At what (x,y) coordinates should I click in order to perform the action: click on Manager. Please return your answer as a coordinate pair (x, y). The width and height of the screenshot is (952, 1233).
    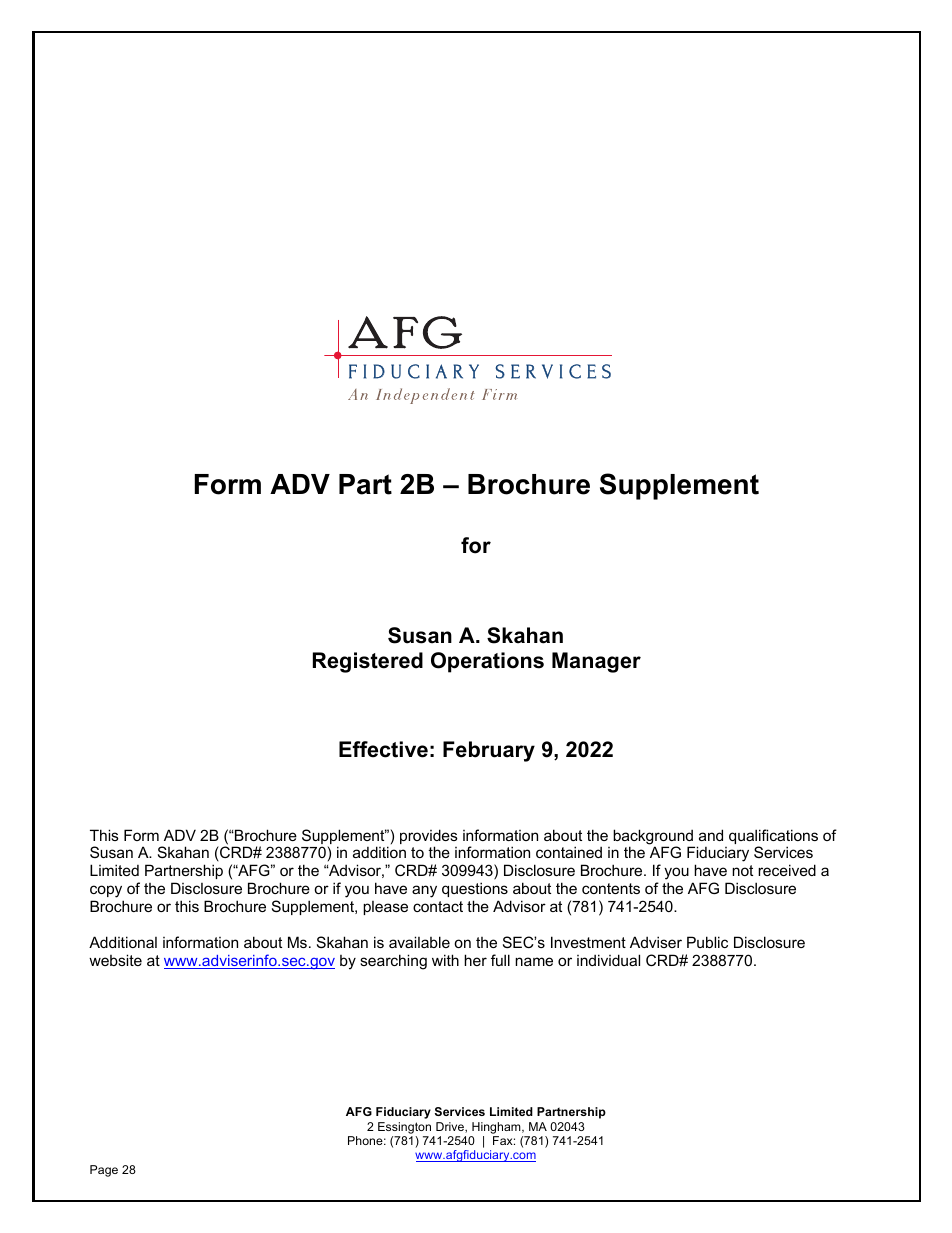
    Looking at the image, I should click on (596, 662).
